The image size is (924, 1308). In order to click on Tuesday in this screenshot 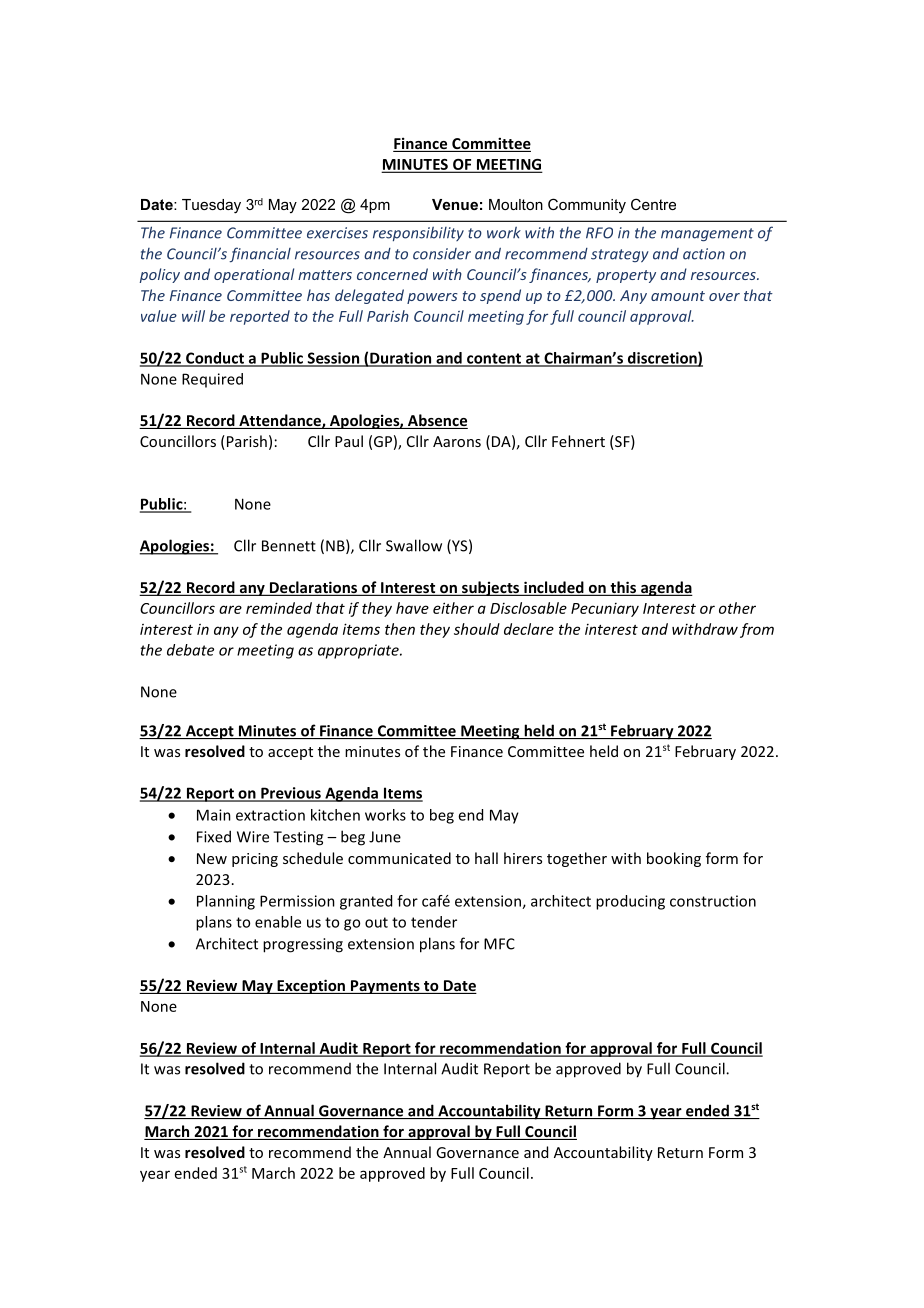, I will do `click(211, 206)`.
